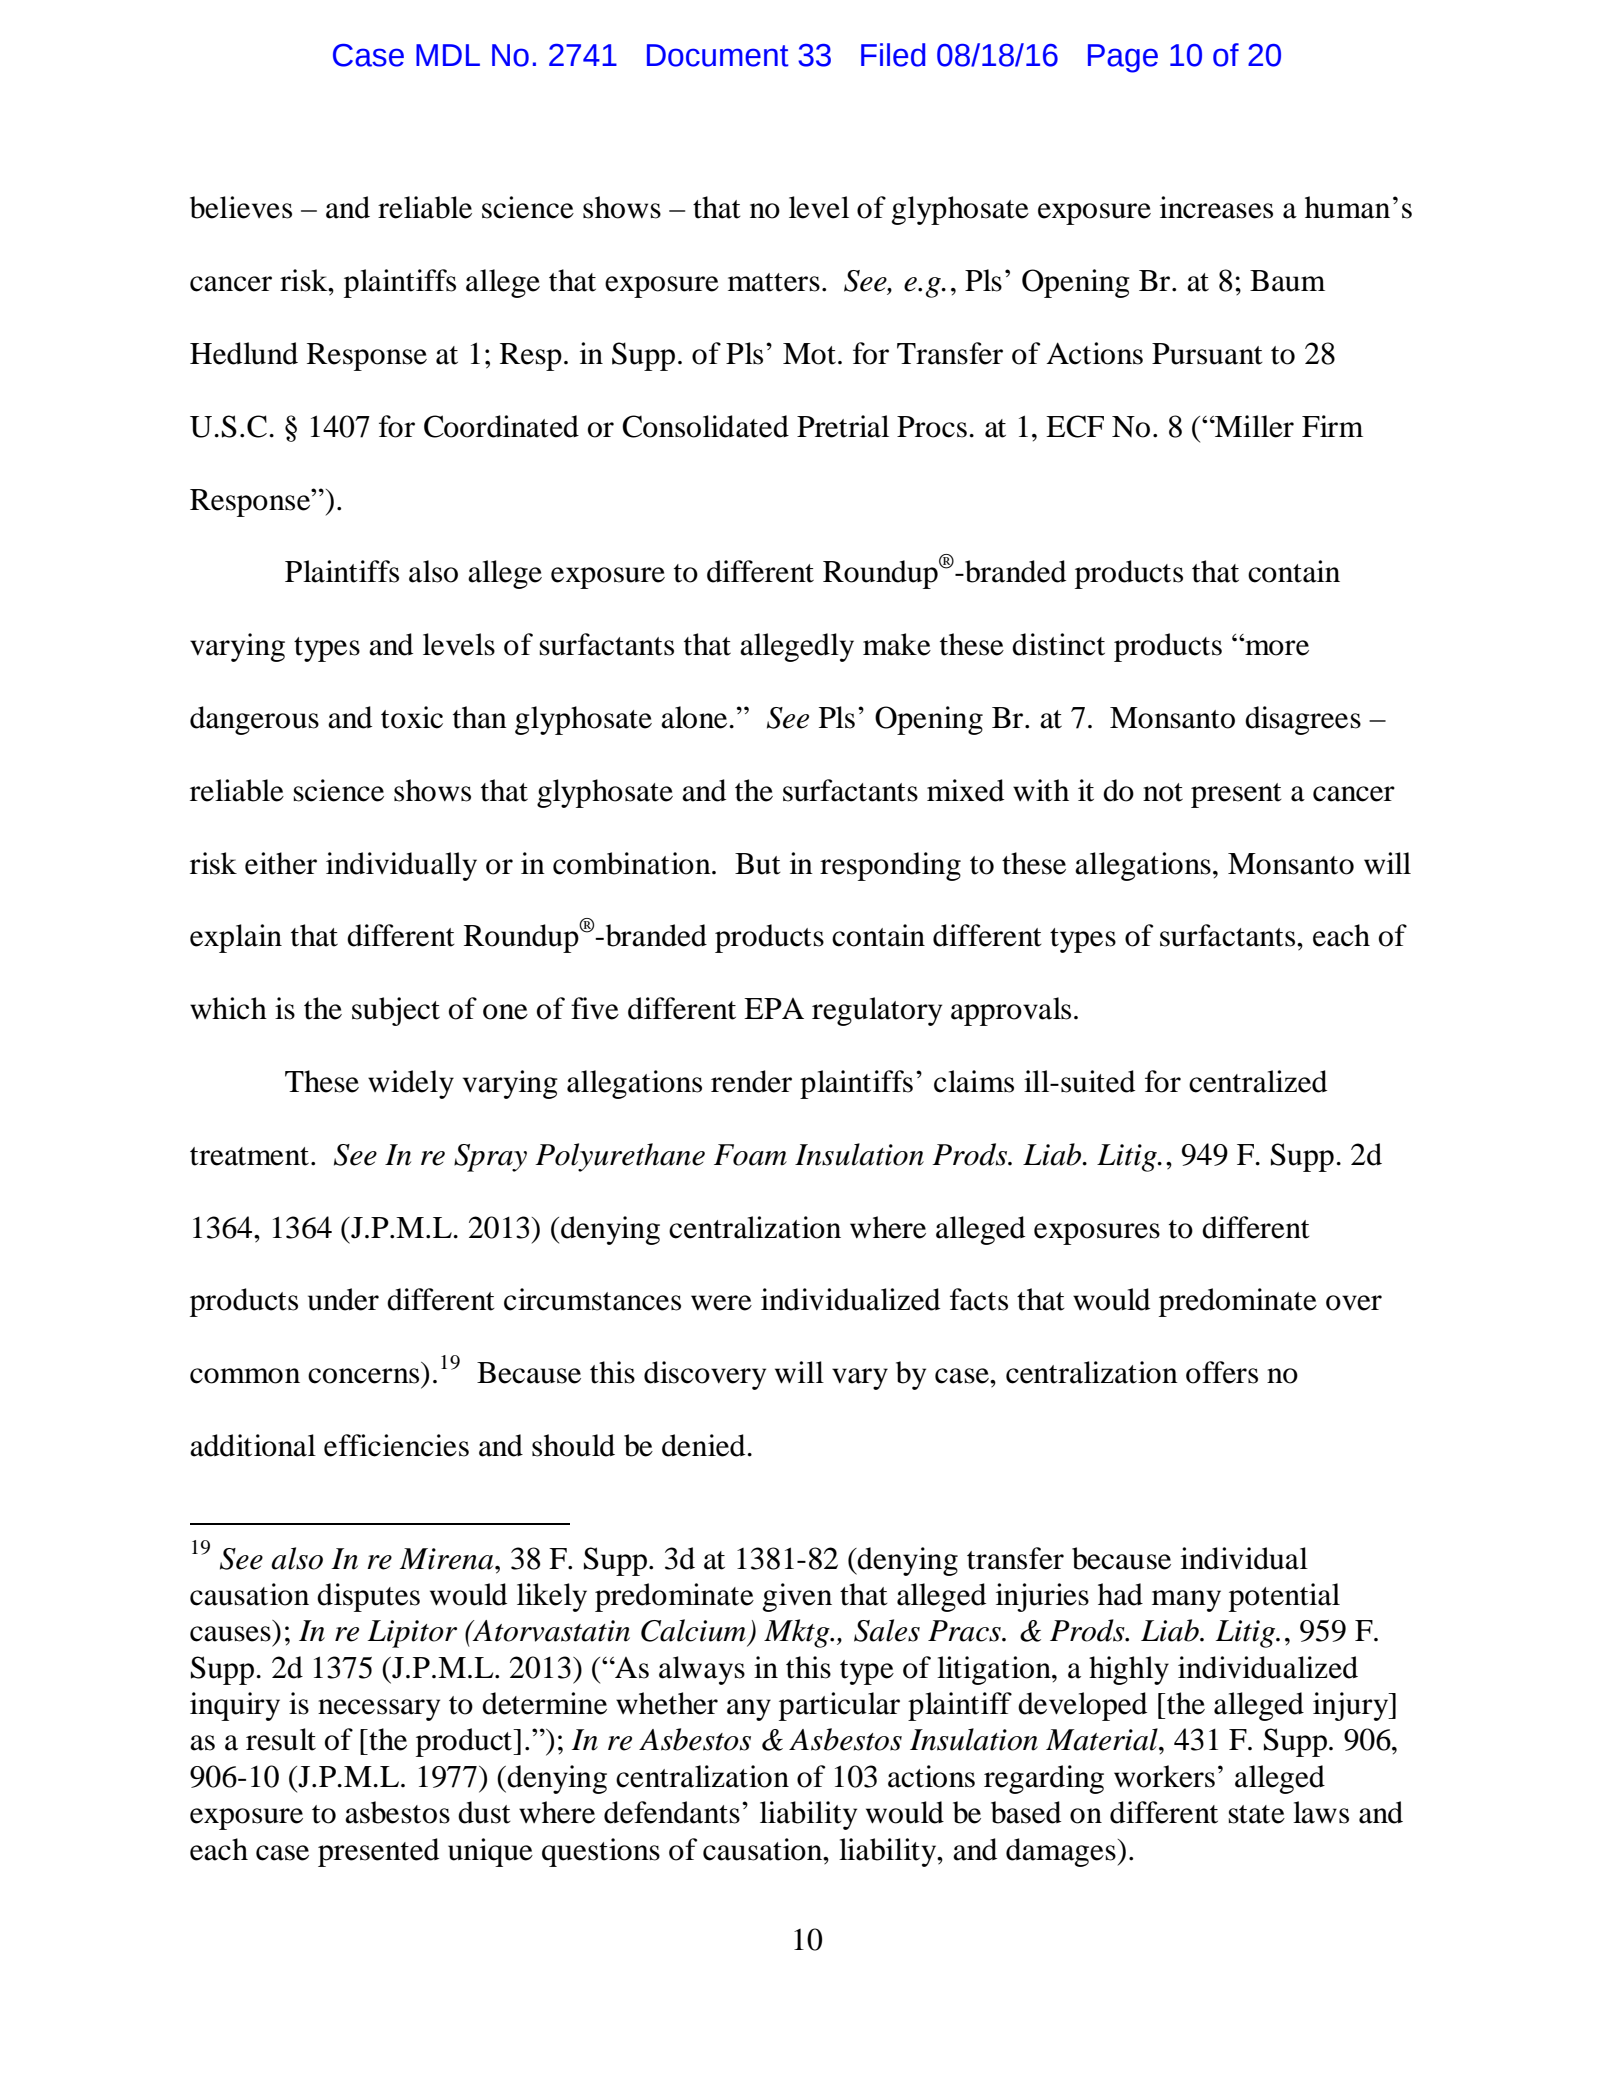 The width and height of the screenshot is (1614, 2089). I want to click on MDL, so click(448, 55).
